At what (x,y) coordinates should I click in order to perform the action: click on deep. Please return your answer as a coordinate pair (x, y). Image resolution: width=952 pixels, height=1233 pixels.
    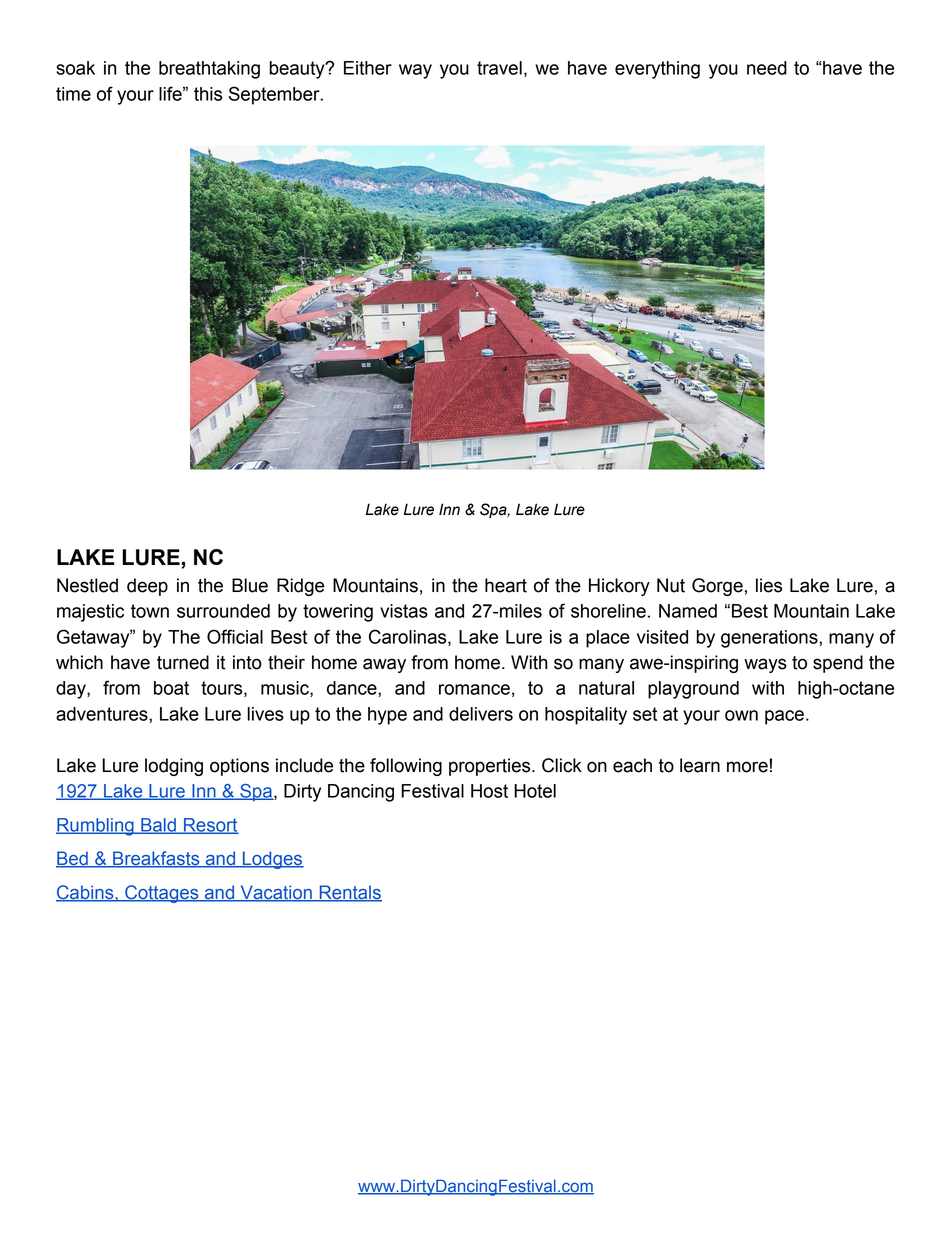
    Looking at the image, I should click on (147, 587).
